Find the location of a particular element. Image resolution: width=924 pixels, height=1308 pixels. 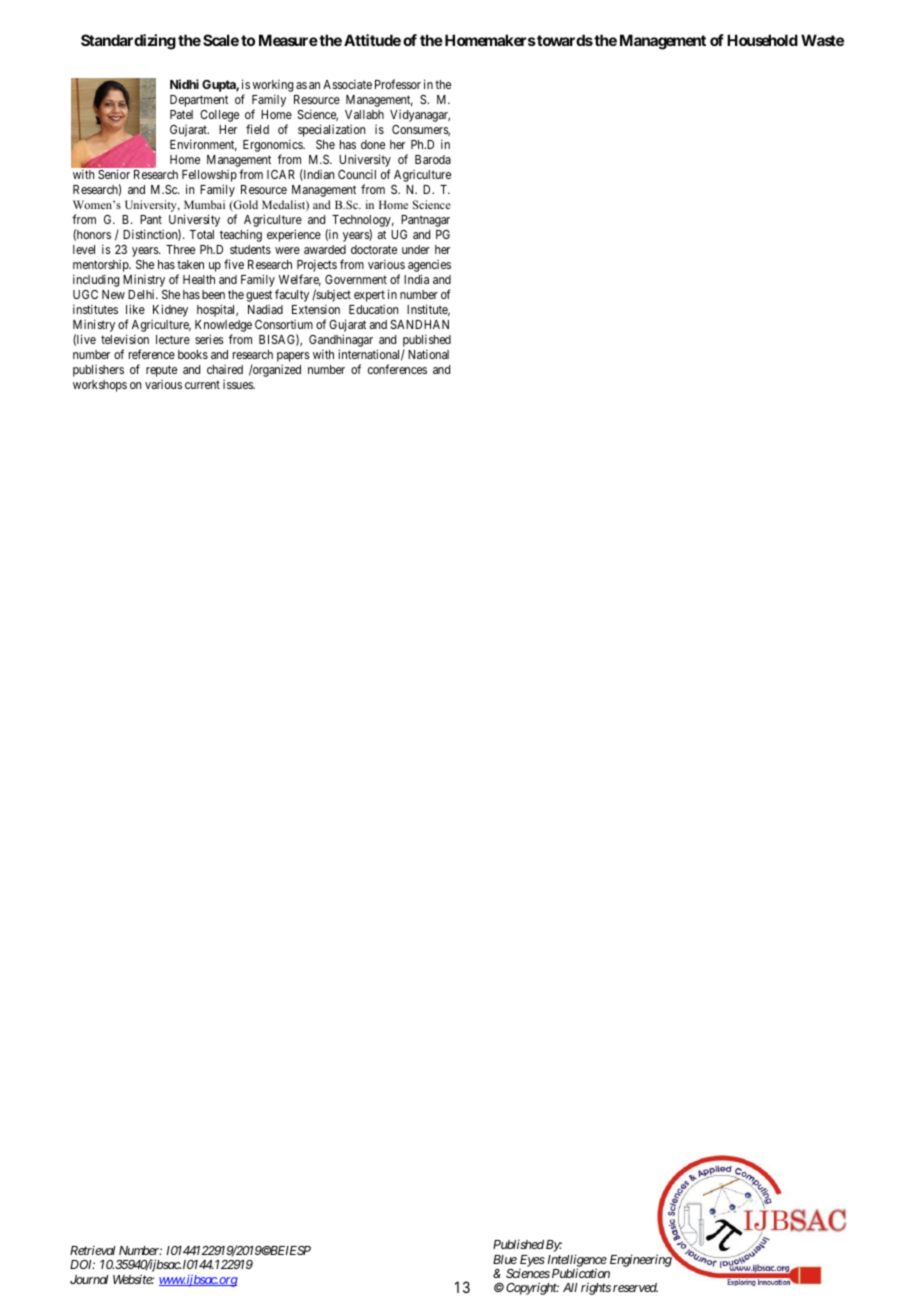

Education is located at coordinates (374, 309).
